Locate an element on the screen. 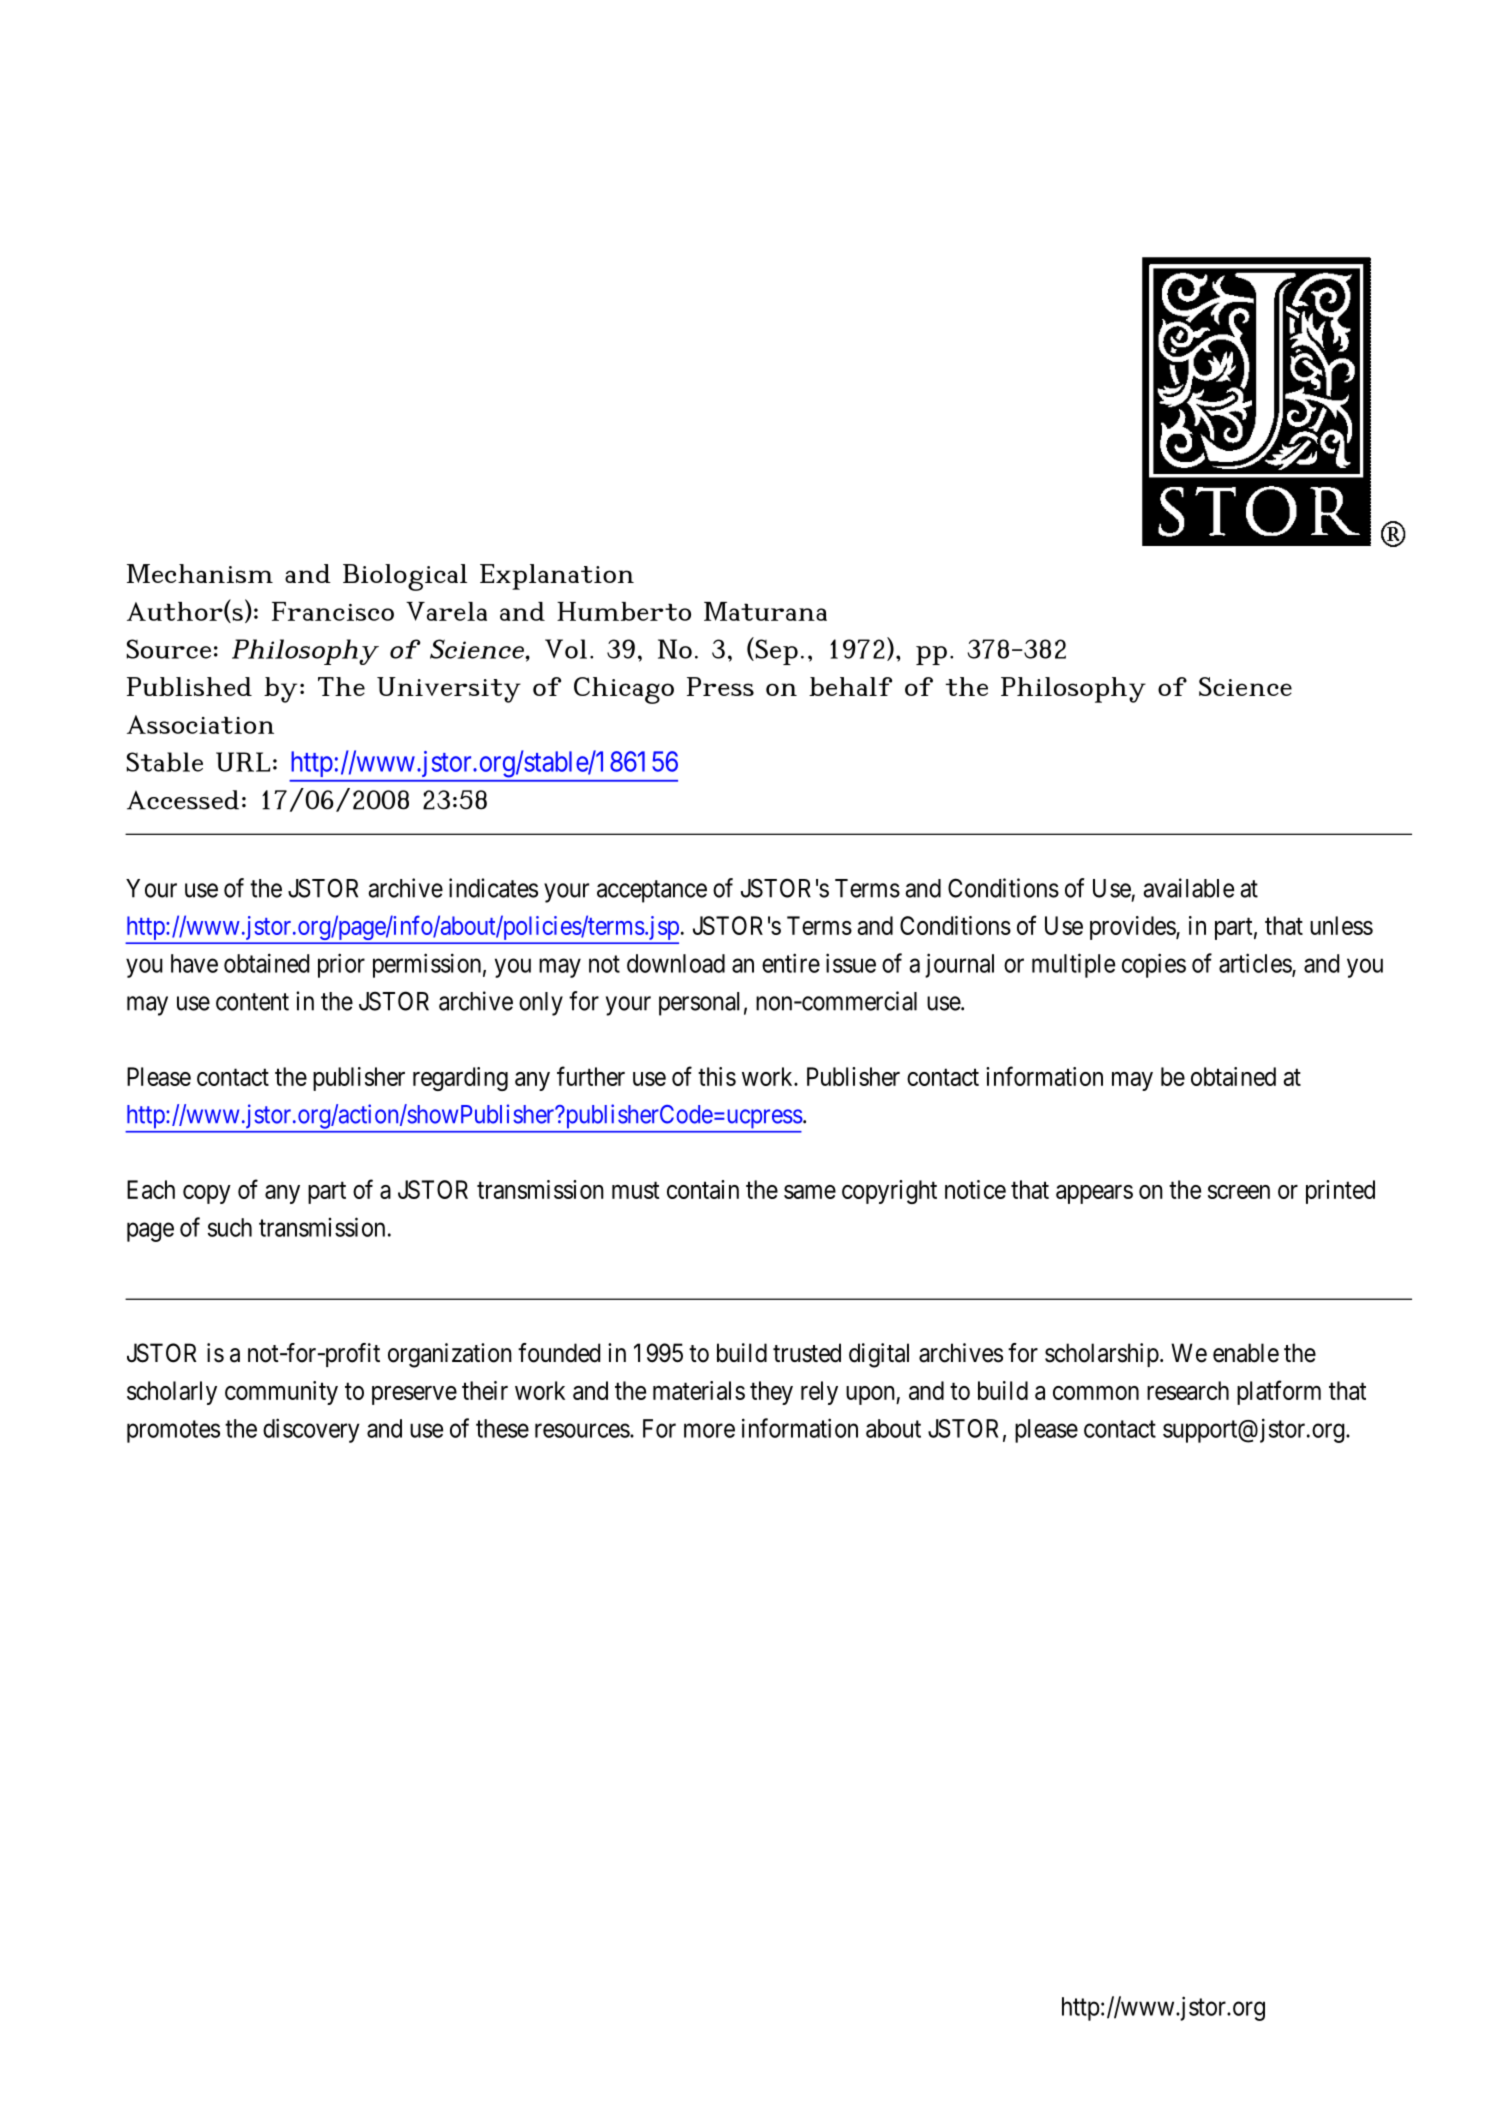 This screenshot has height=2116, width=1495. research is located at coordinates (1188, 1390).
